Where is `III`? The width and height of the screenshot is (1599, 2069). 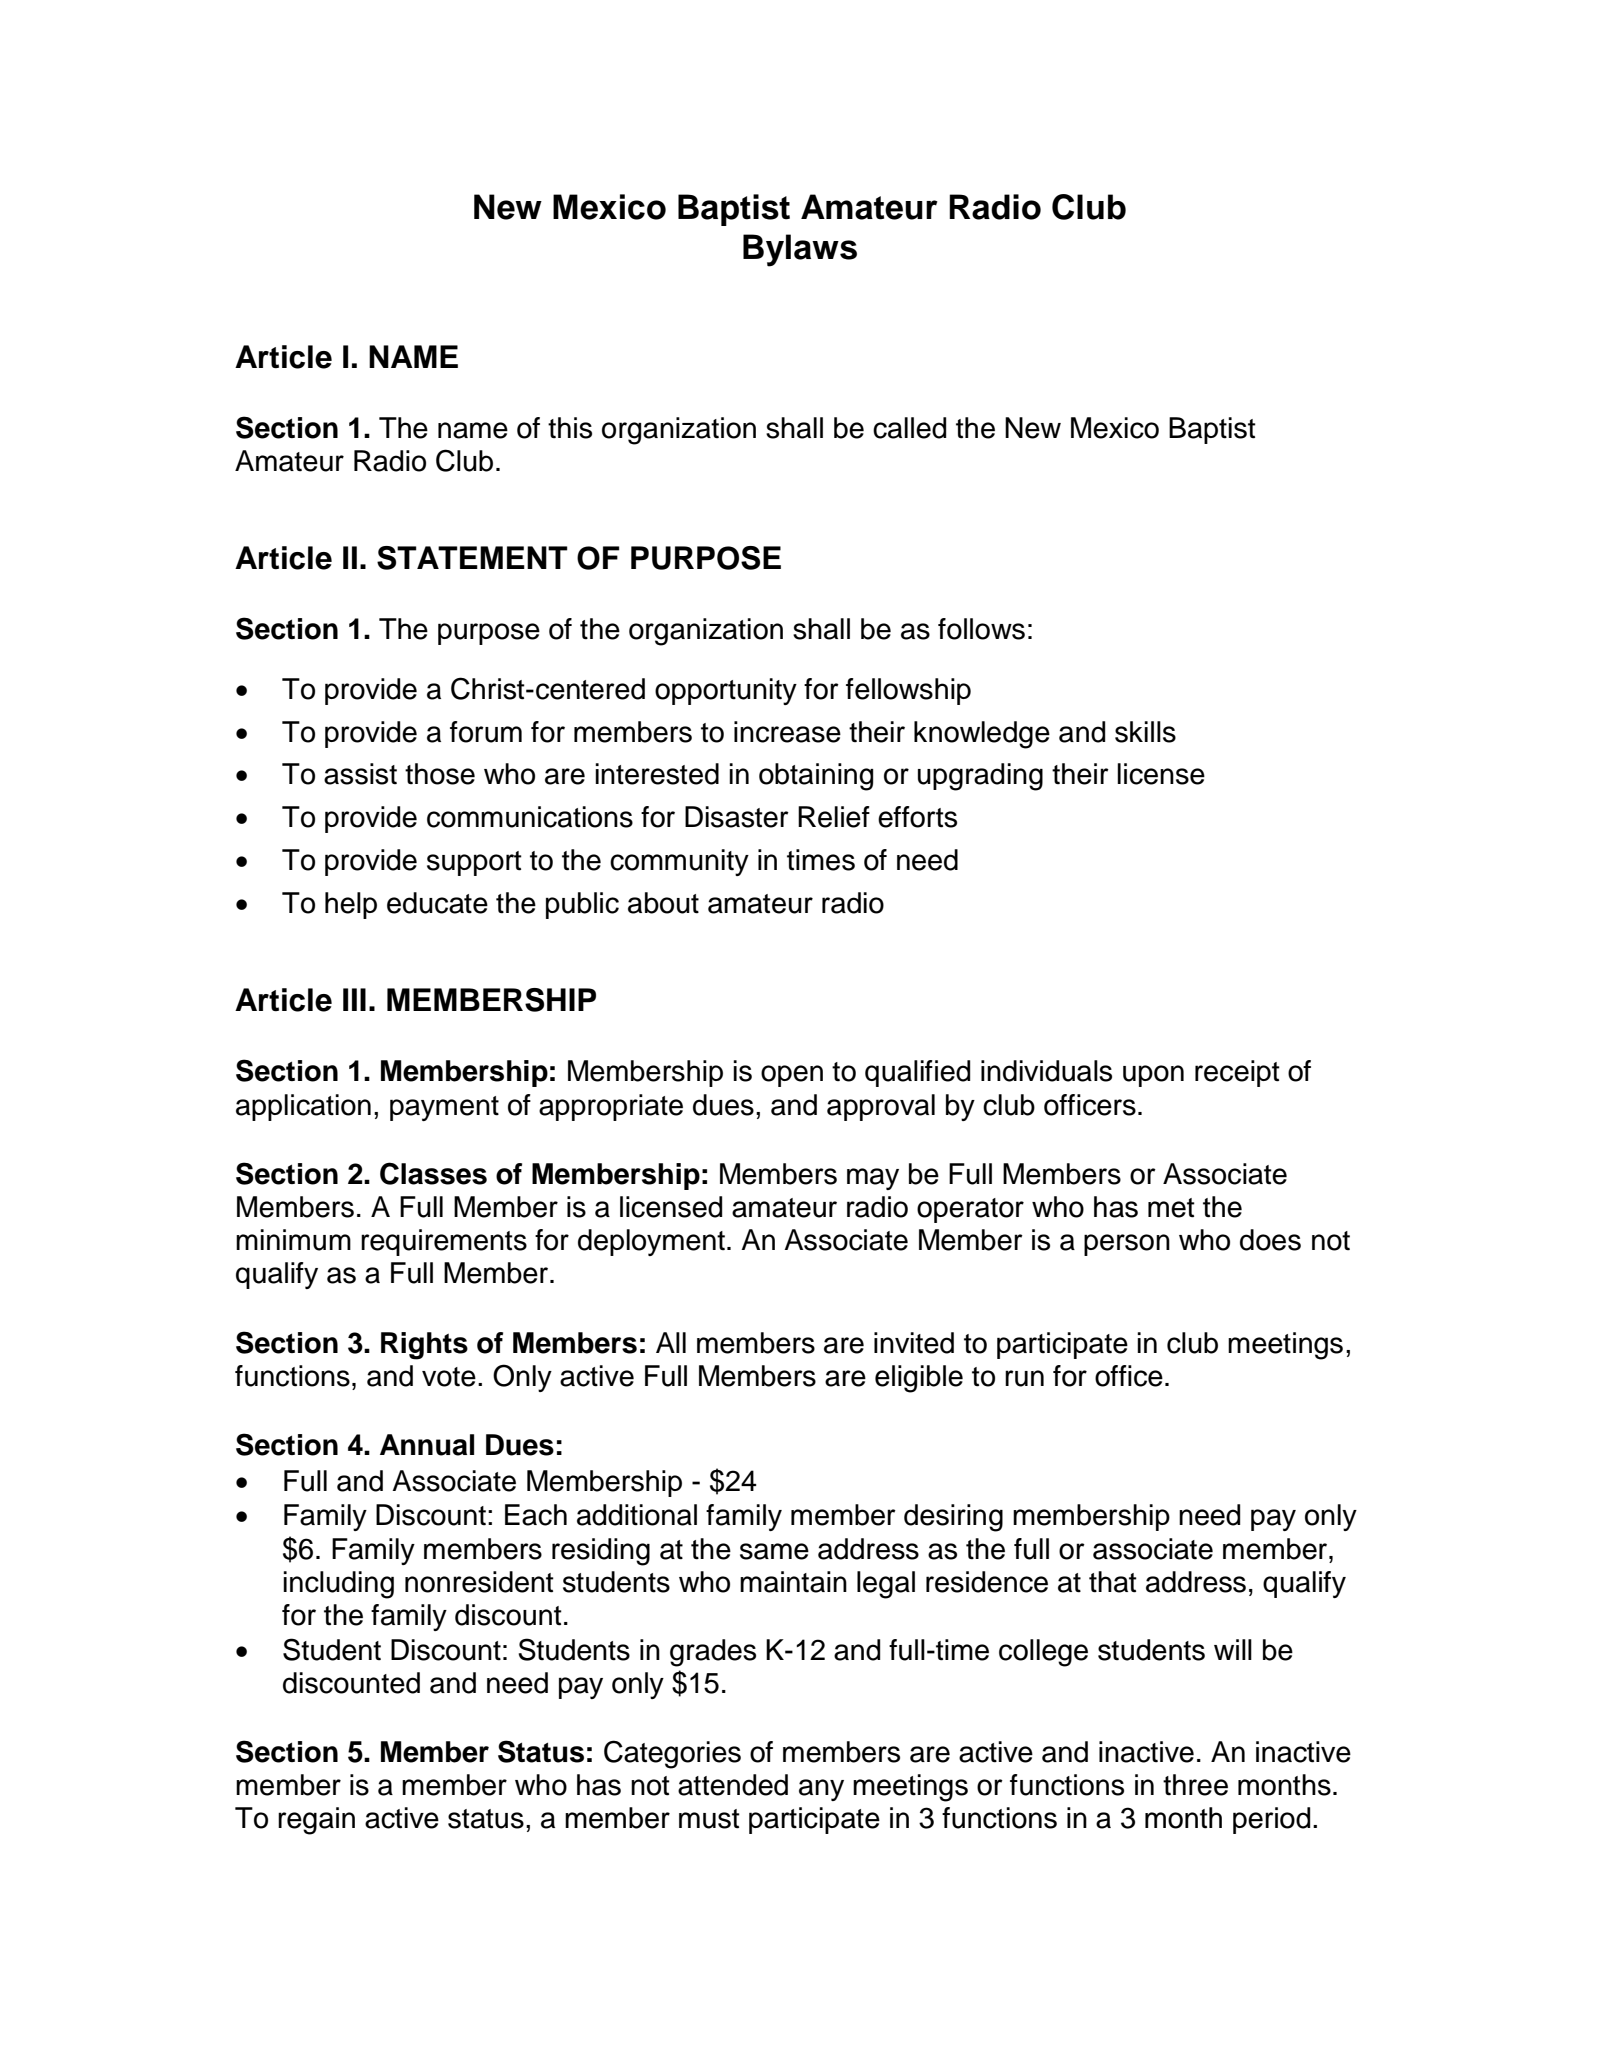 III is located at coordinates (354, 999).
